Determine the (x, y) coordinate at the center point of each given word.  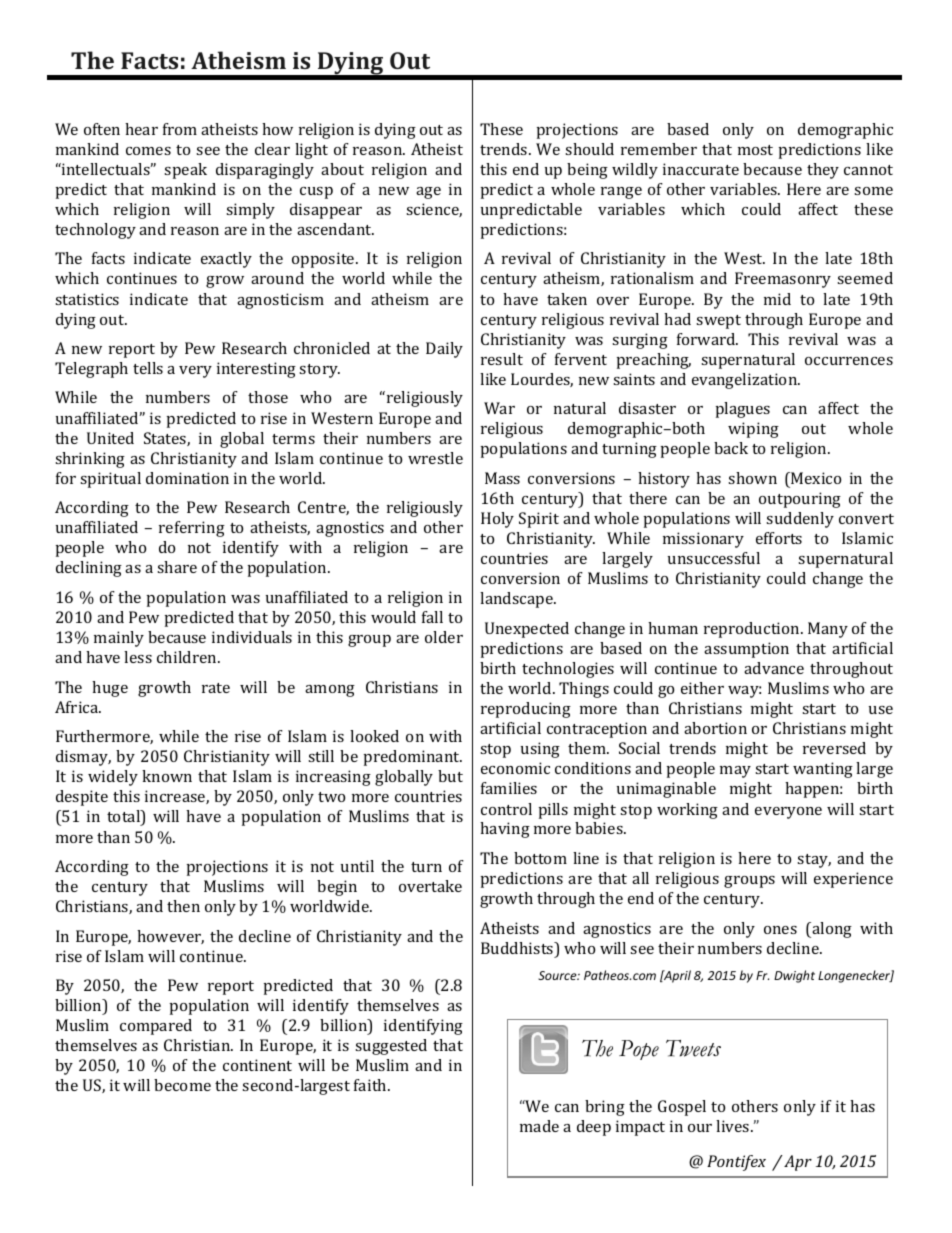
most (755, 150)
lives (734, 1126)
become (182, 1085)
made (539, 1126)
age (428, 193)
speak (185, 171)
